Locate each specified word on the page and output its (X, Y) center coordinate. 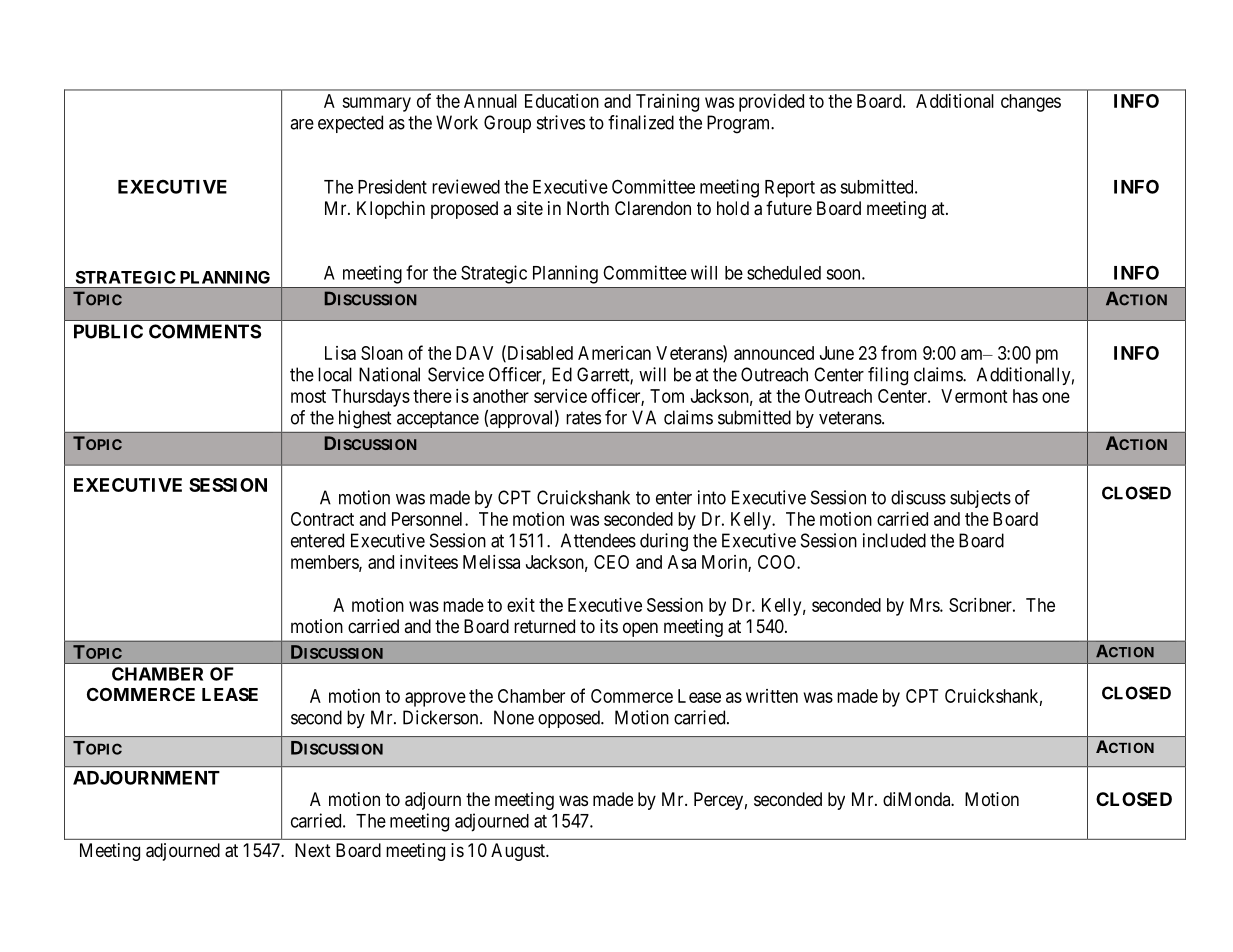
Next (313, 850)
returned (544, 626)
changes (1031, 103)
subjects (980, 499)
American (614, 353)
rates (583, 418)
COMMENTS (205, 331)
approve (435, 699)
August (519, 852)
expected (350, 124)
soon (844, 274)
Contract (322, 519)
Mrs (925, 605)
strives (561, 122)
